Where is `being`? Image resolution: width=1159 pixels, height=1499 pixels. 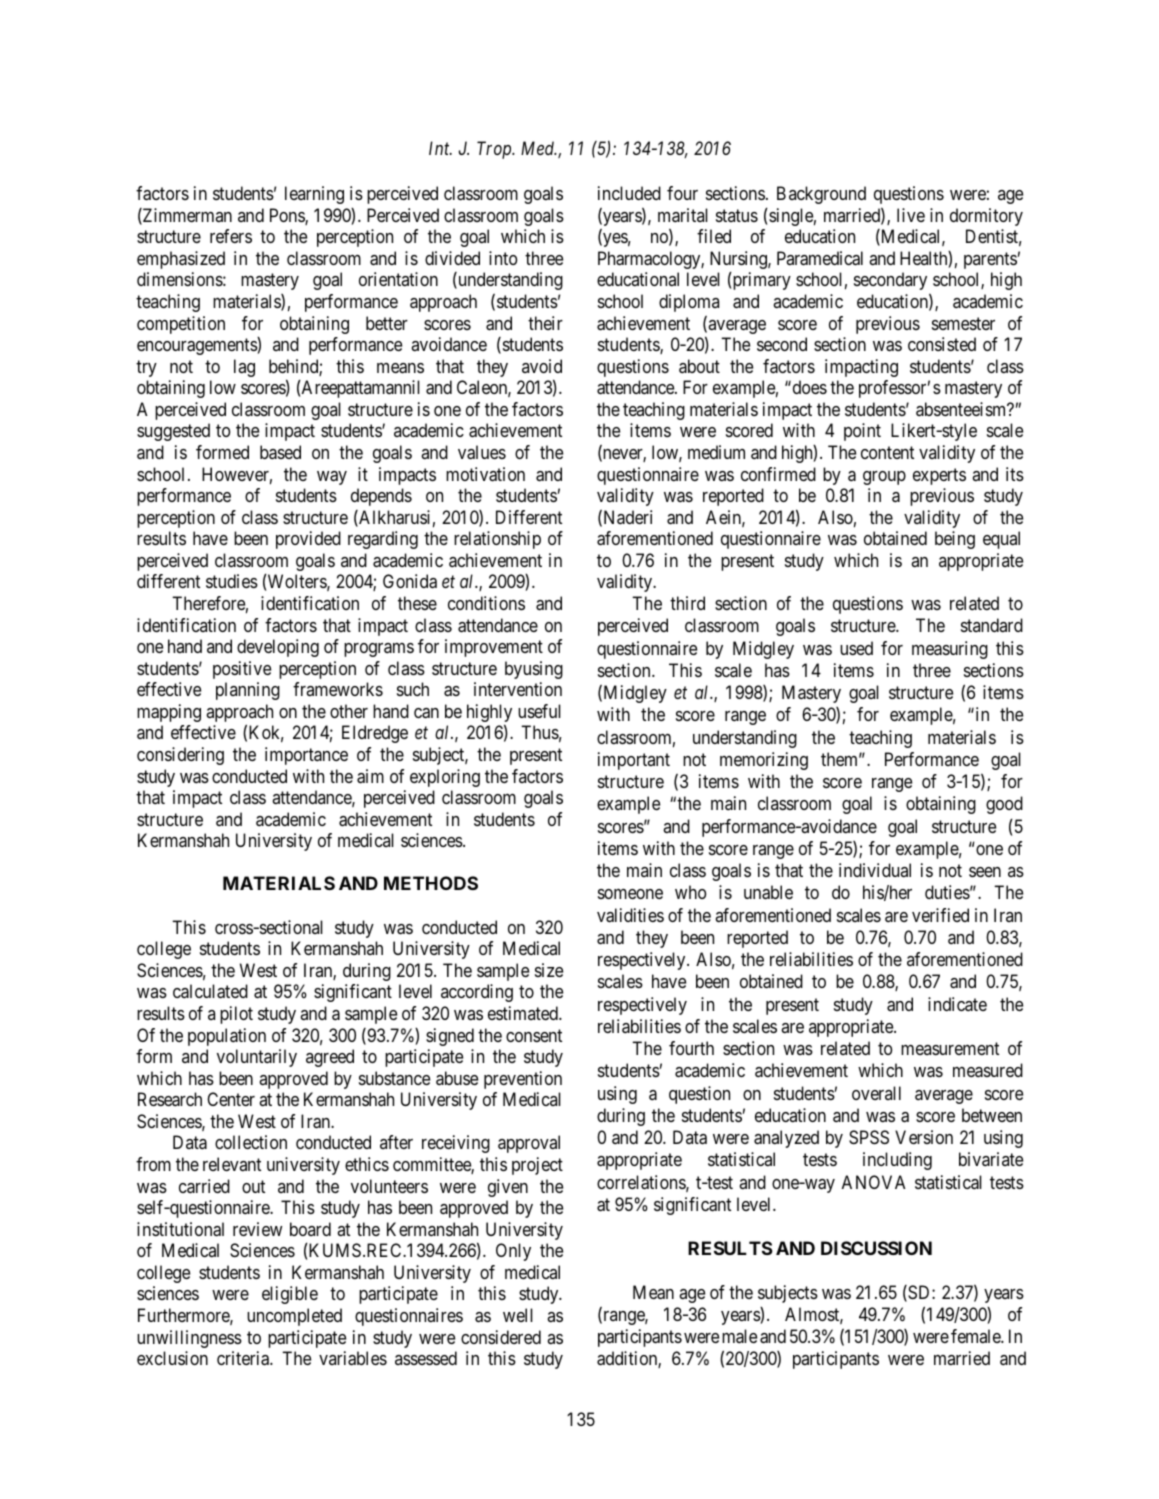 being is located at coordinates (955, 540).
